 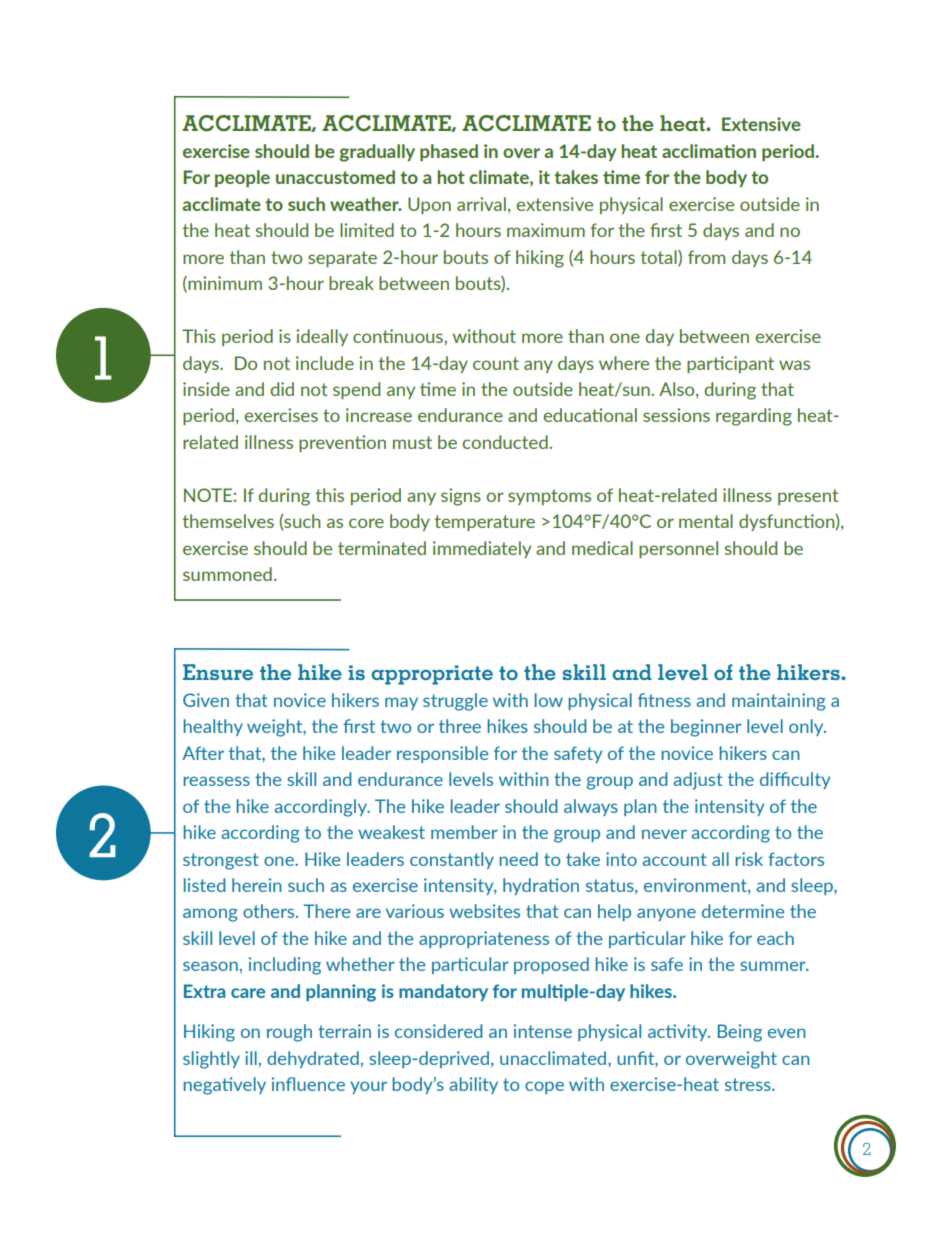 I want to click on ability, so click(x=474, y=1085).
